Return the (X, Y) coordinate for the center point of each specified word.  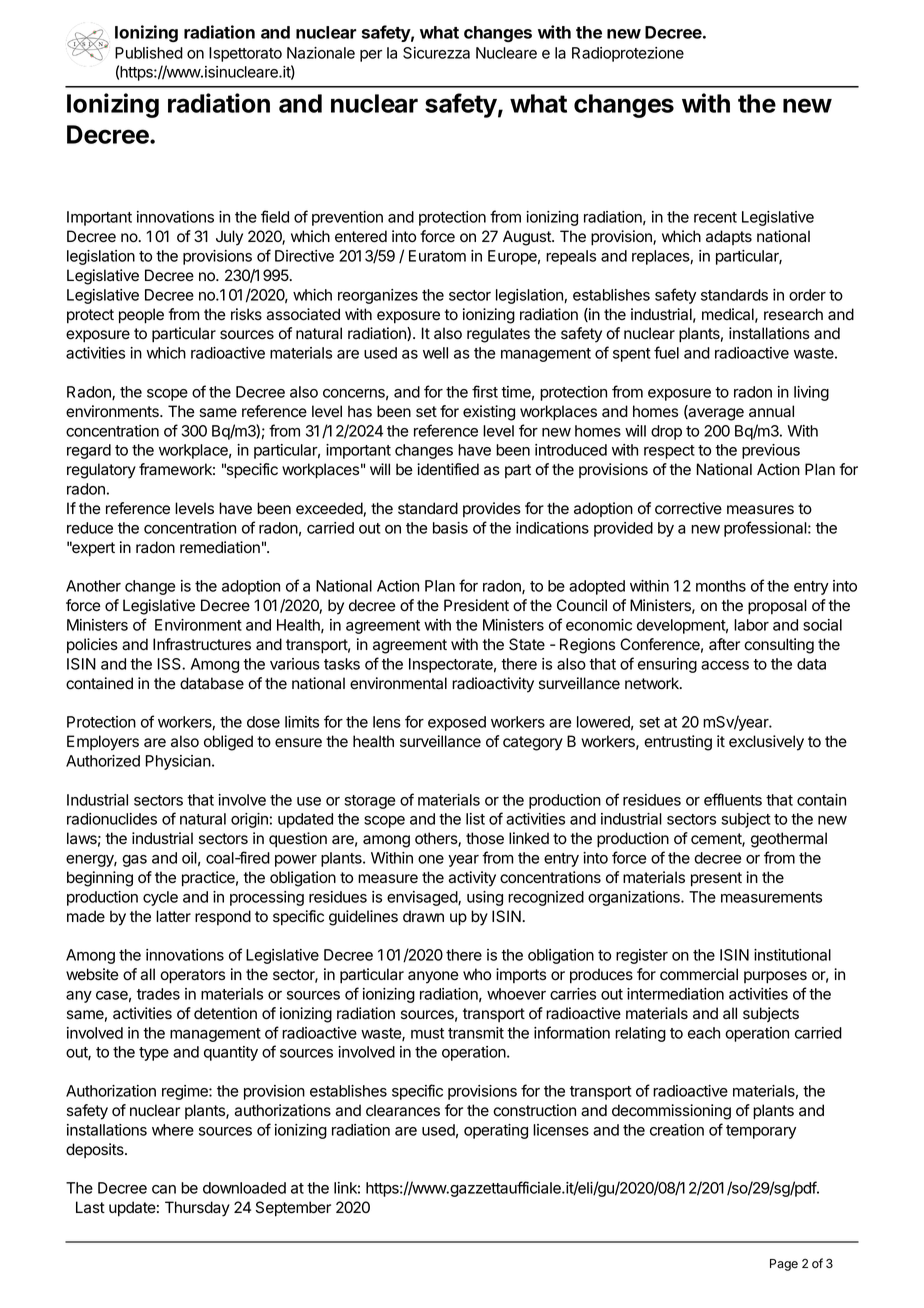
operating (496, 1131)
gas (134, 861)
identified (448, 469)
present (716, 879)
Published (149, 53)
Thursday (197, 1209)
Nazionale (321, 53)
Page (784, 1265)
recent (715, 217)
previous (771, 451)
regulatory (101, 471)
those (485, 838)
